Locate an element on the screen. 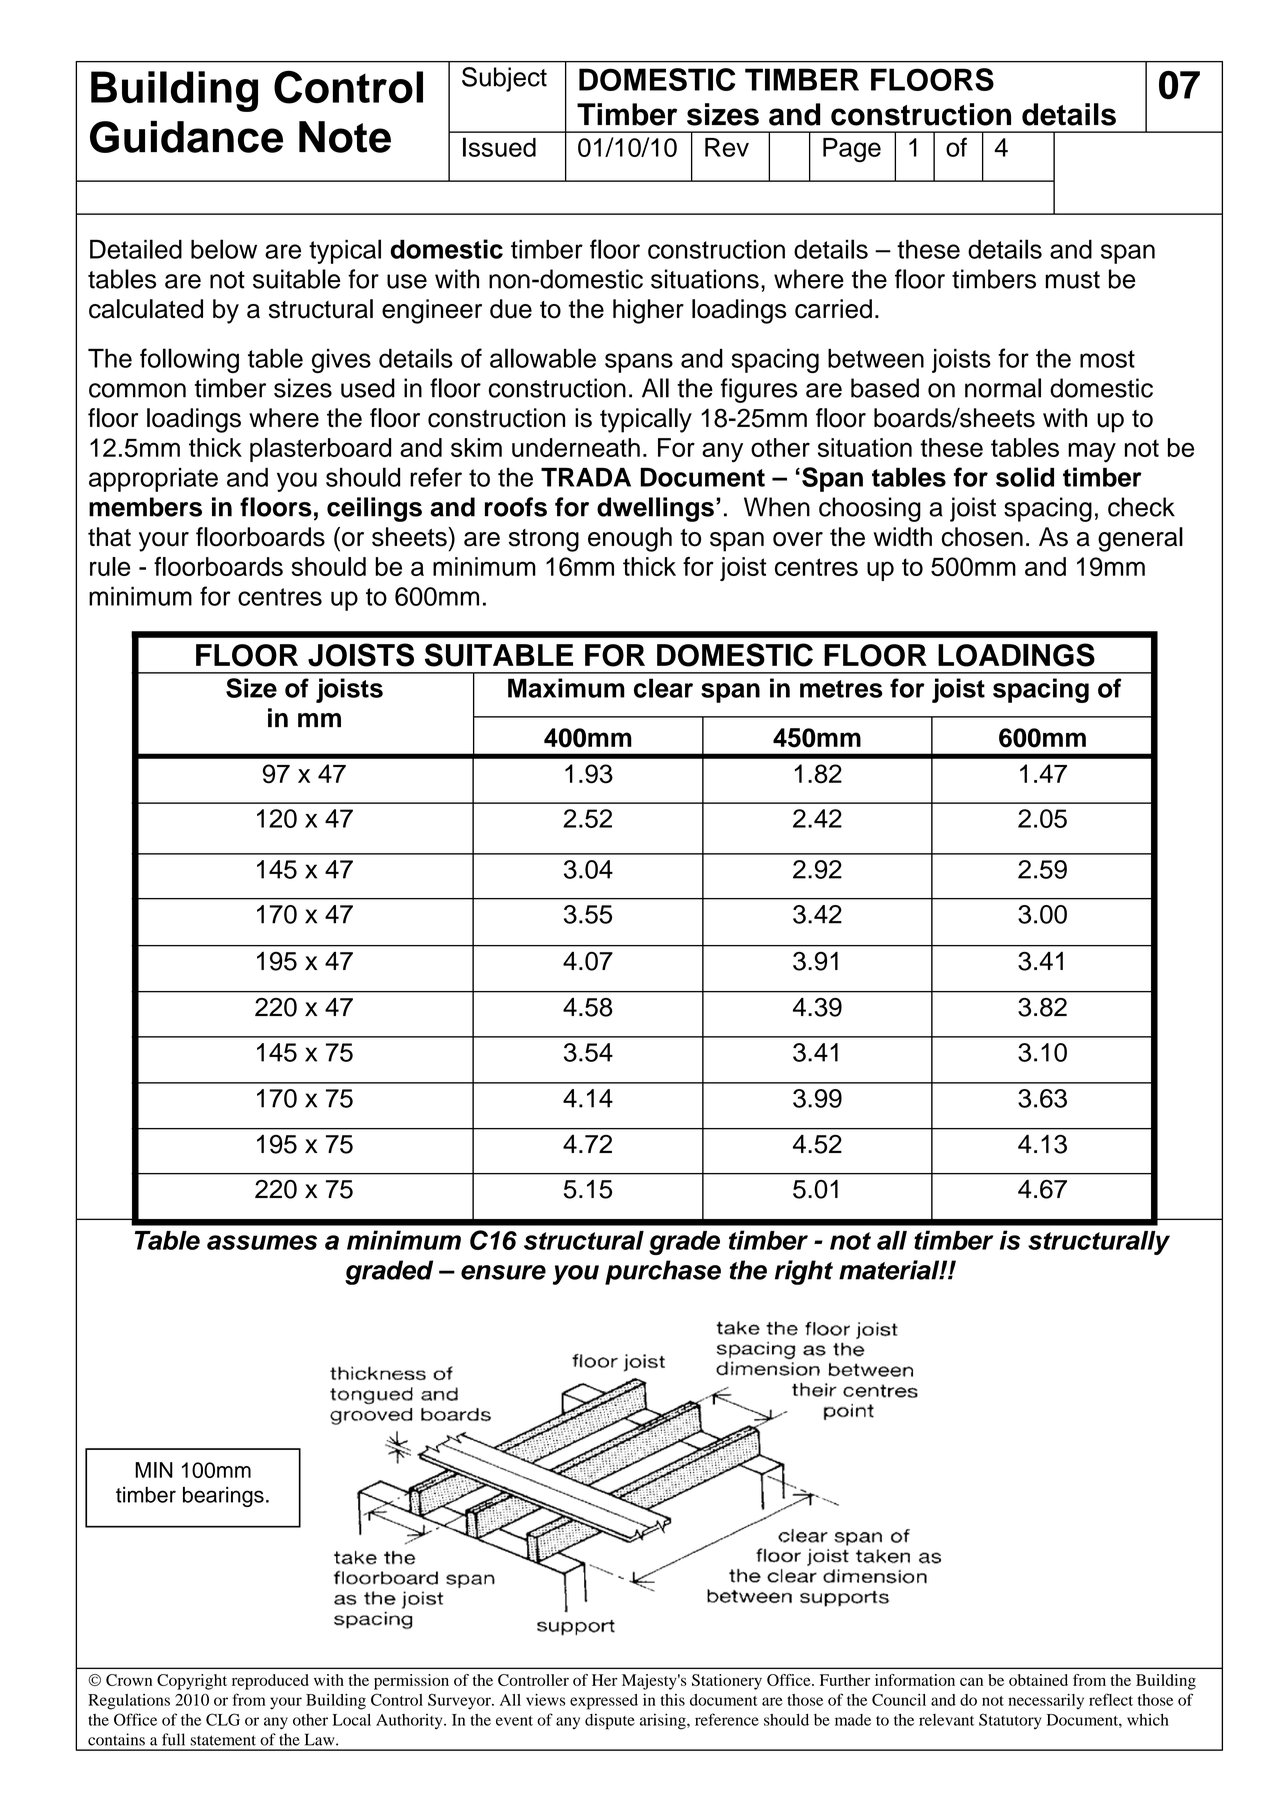 Image resolution: width=1283 pixels, height=1815 pixels. purchase is located at coordinates (663, 1272).
